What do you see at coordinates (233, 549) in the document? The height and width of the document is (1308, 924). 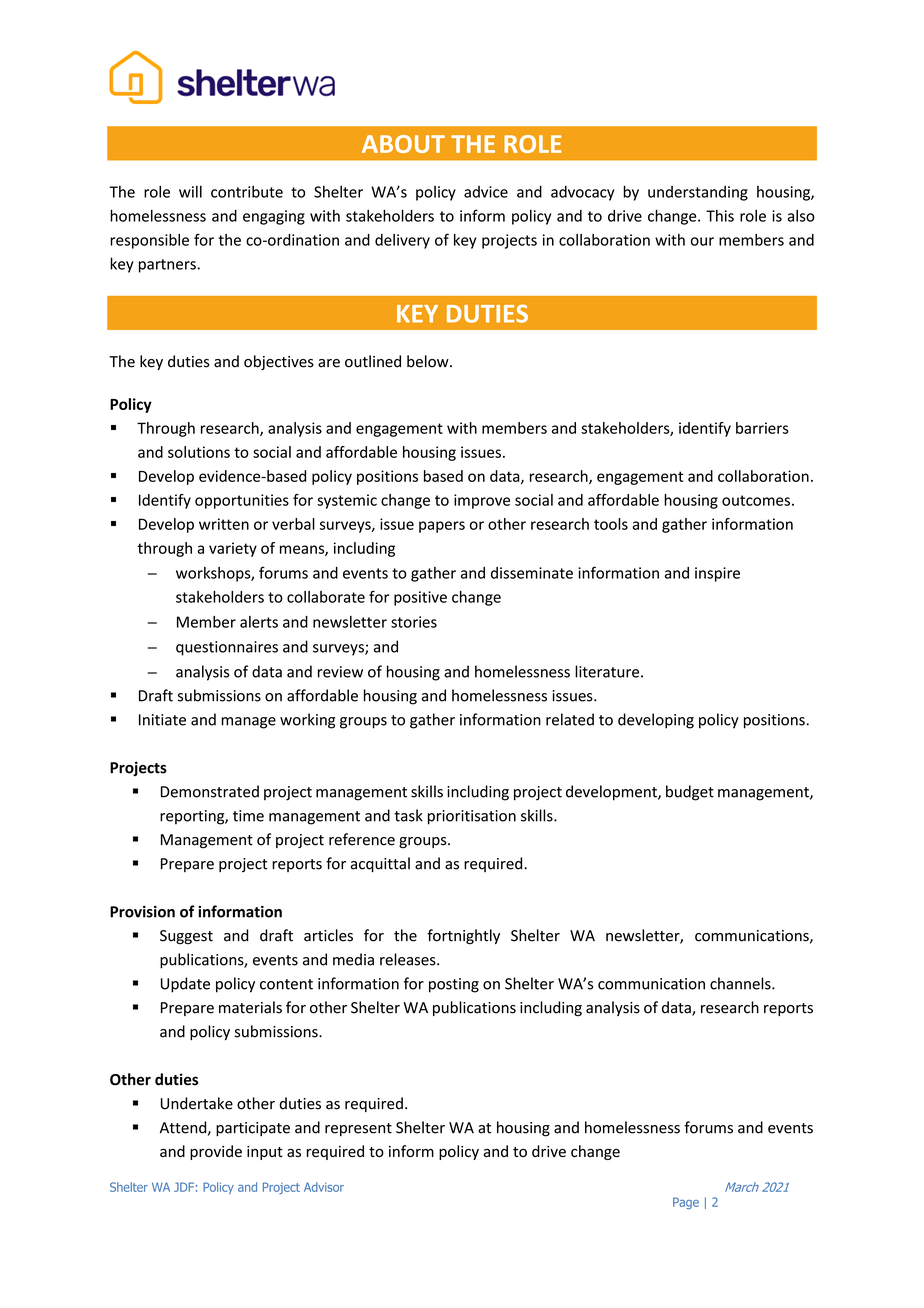 I see `variety` at bounding box center [233, 549].
